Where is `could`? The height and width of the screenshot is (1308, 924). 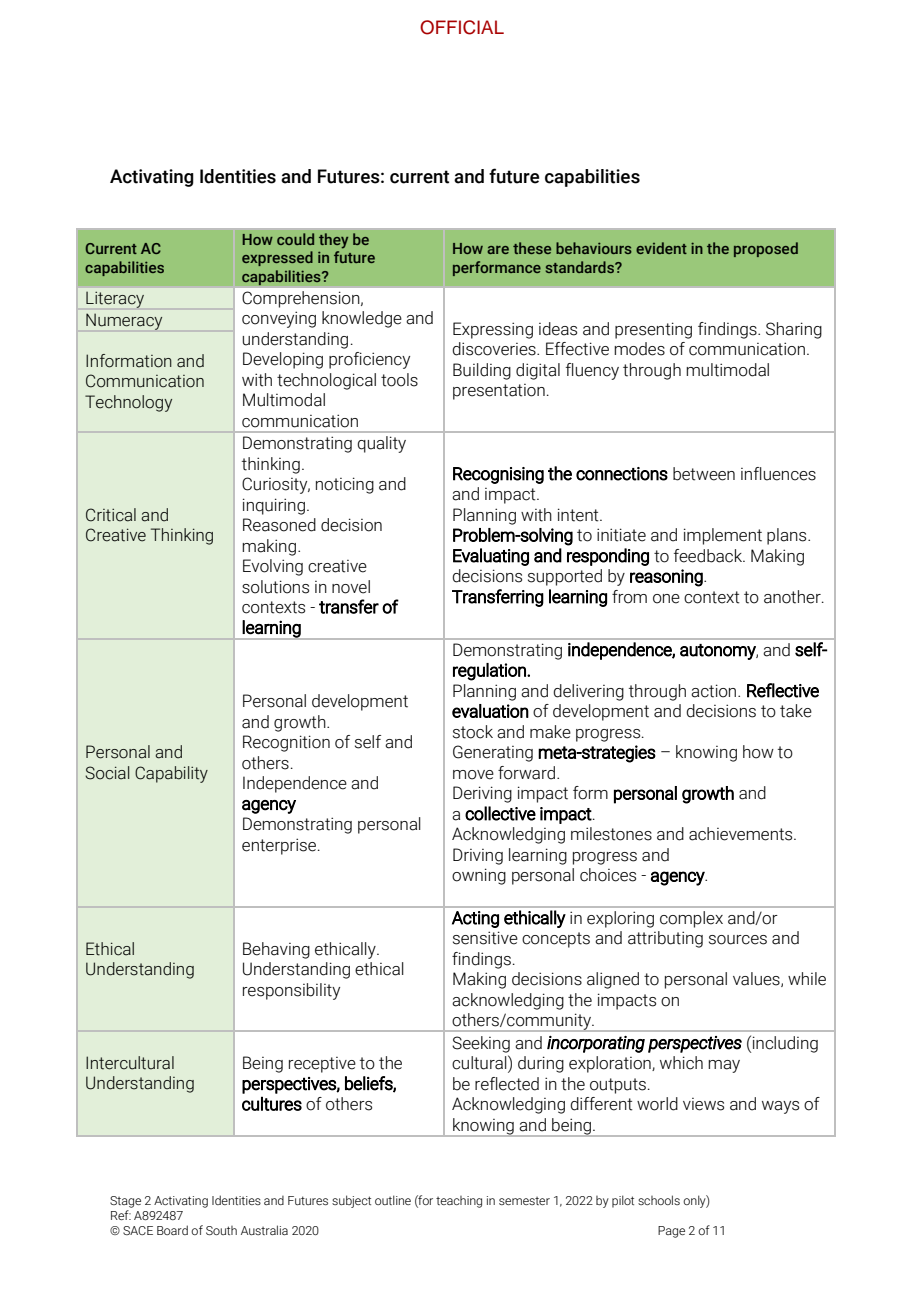 could is located at coordinates (295, 239).
